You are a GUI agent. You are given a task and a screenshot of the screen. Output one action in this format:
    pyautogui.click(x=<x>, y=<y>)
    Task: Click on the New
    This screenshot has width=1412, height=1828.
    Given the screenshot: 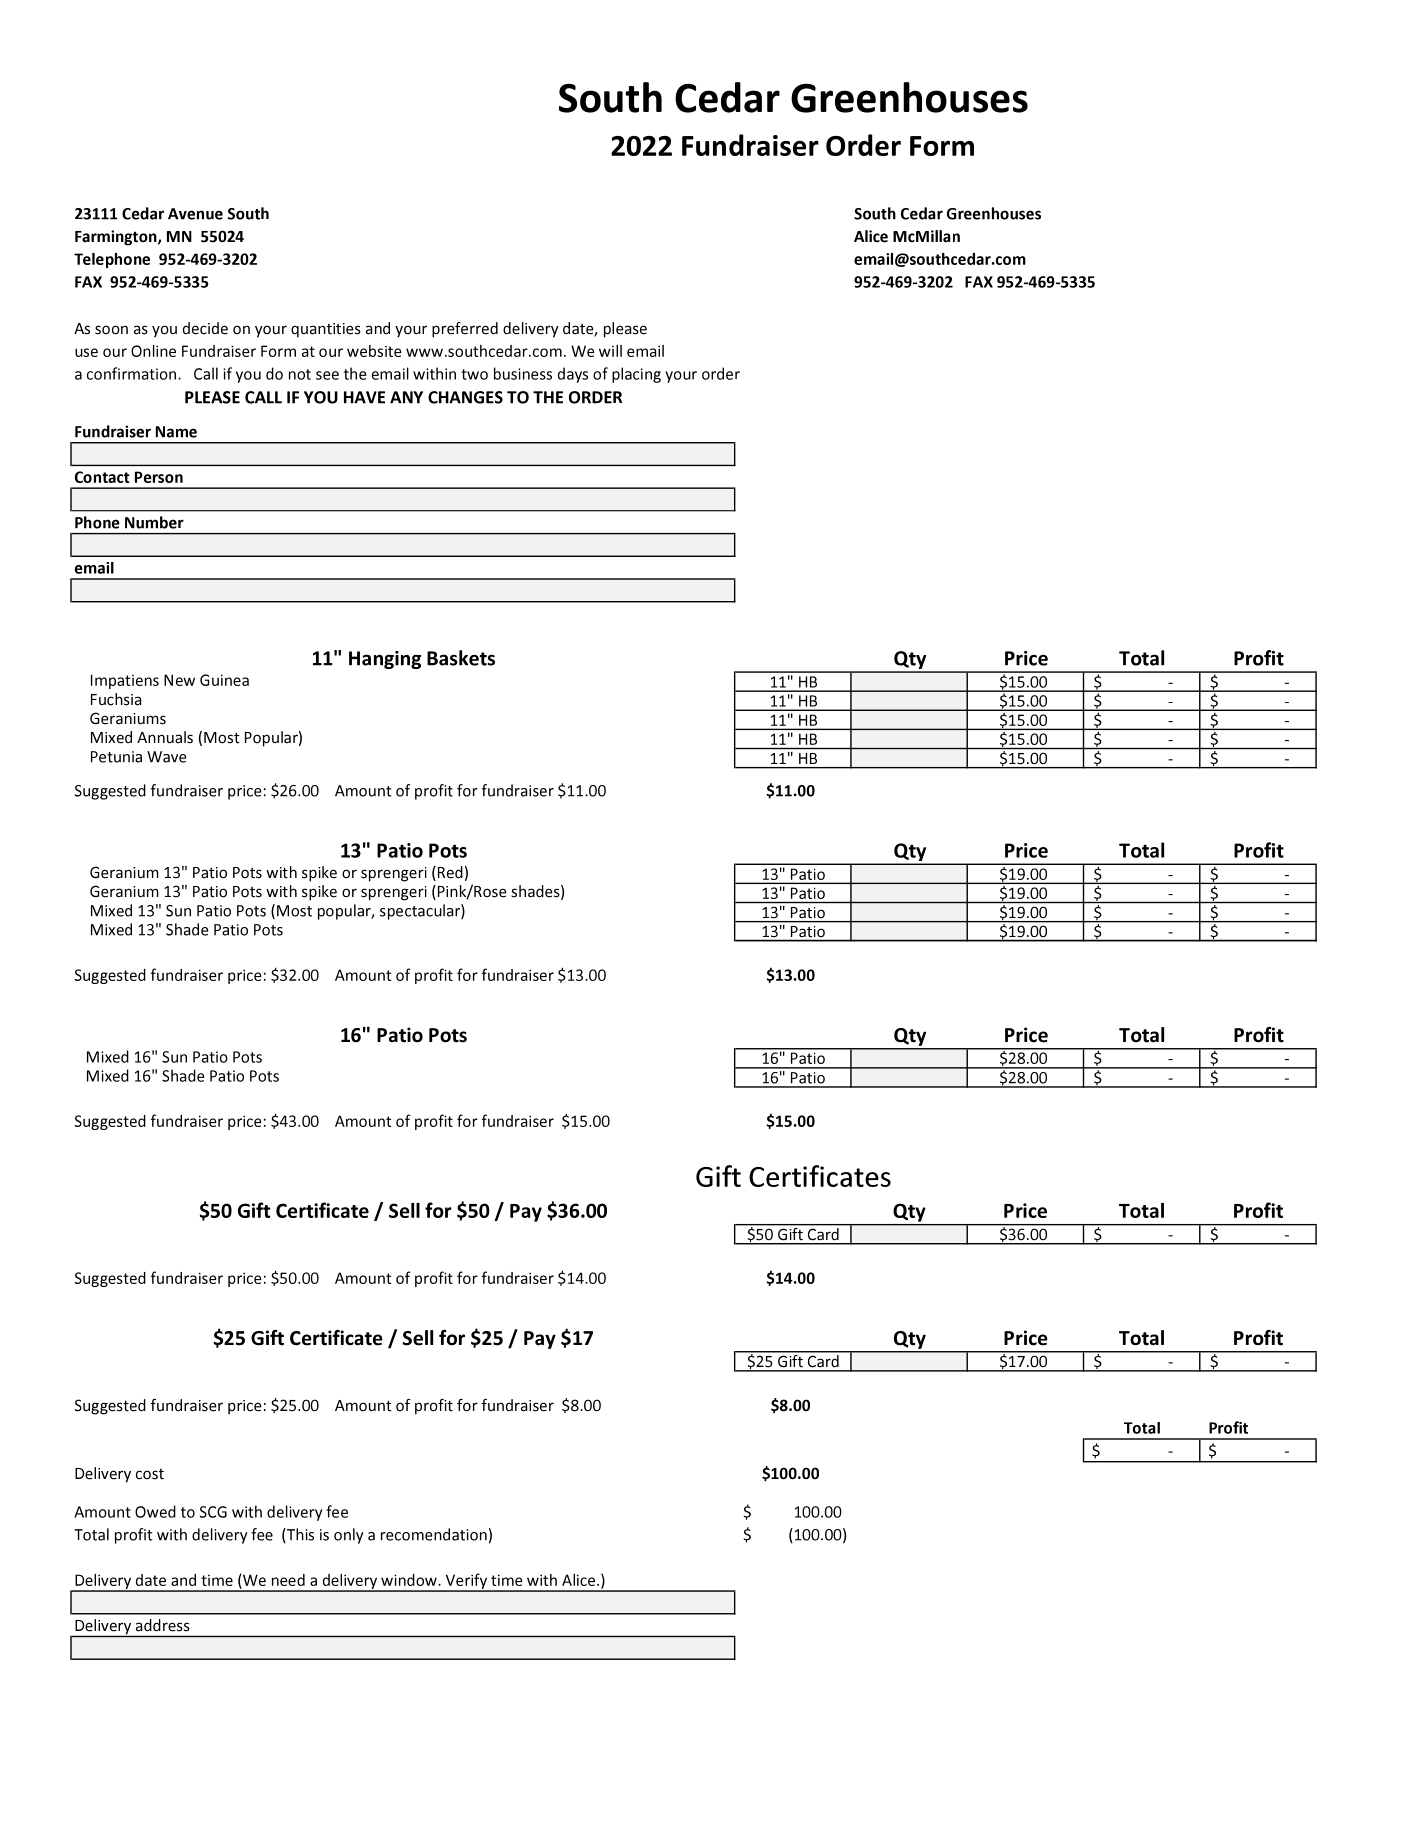 What is the action you would take?
    pyautogui.click(x=179, y=680)
